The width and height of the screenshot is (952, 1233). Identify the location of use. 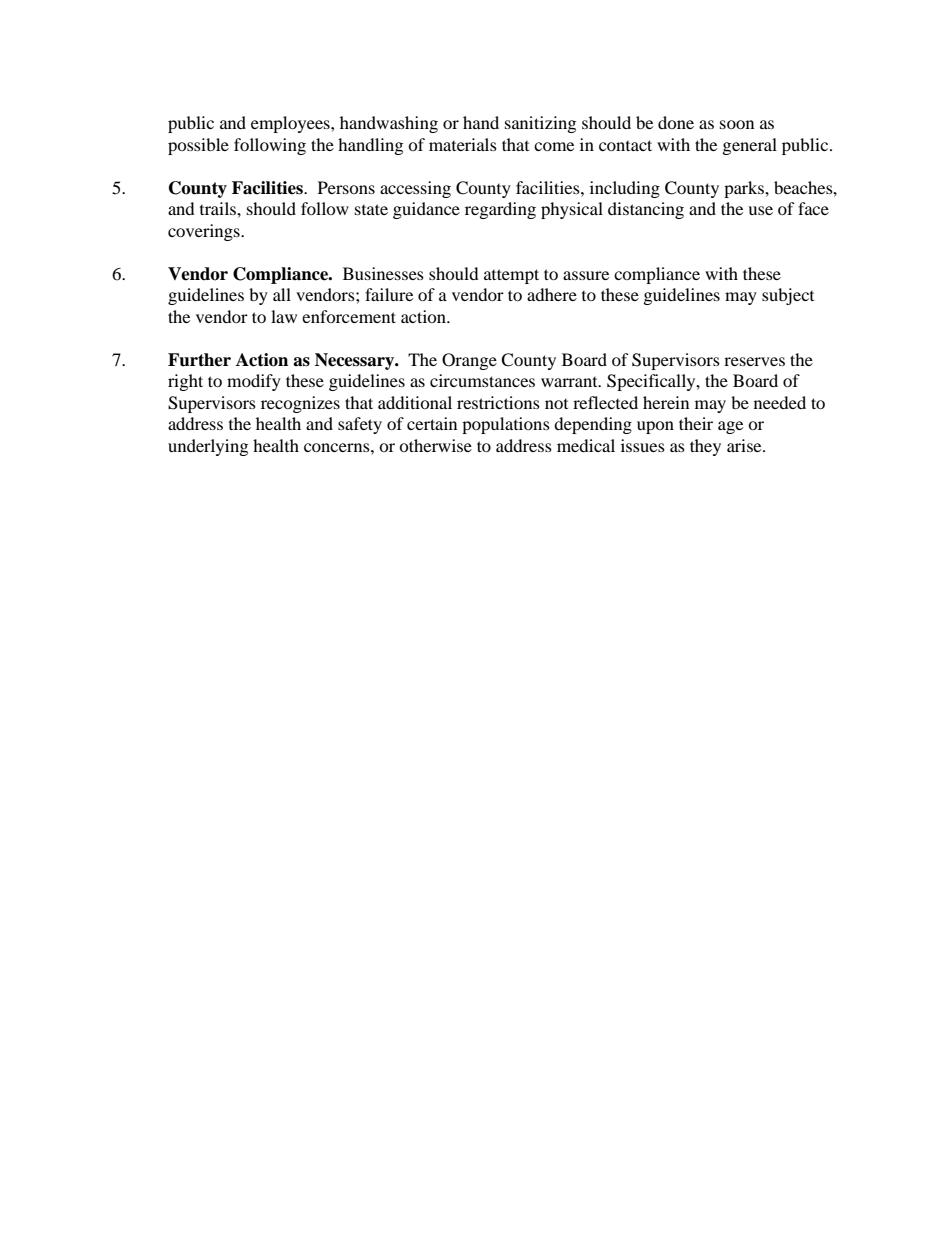
(760, 210).
